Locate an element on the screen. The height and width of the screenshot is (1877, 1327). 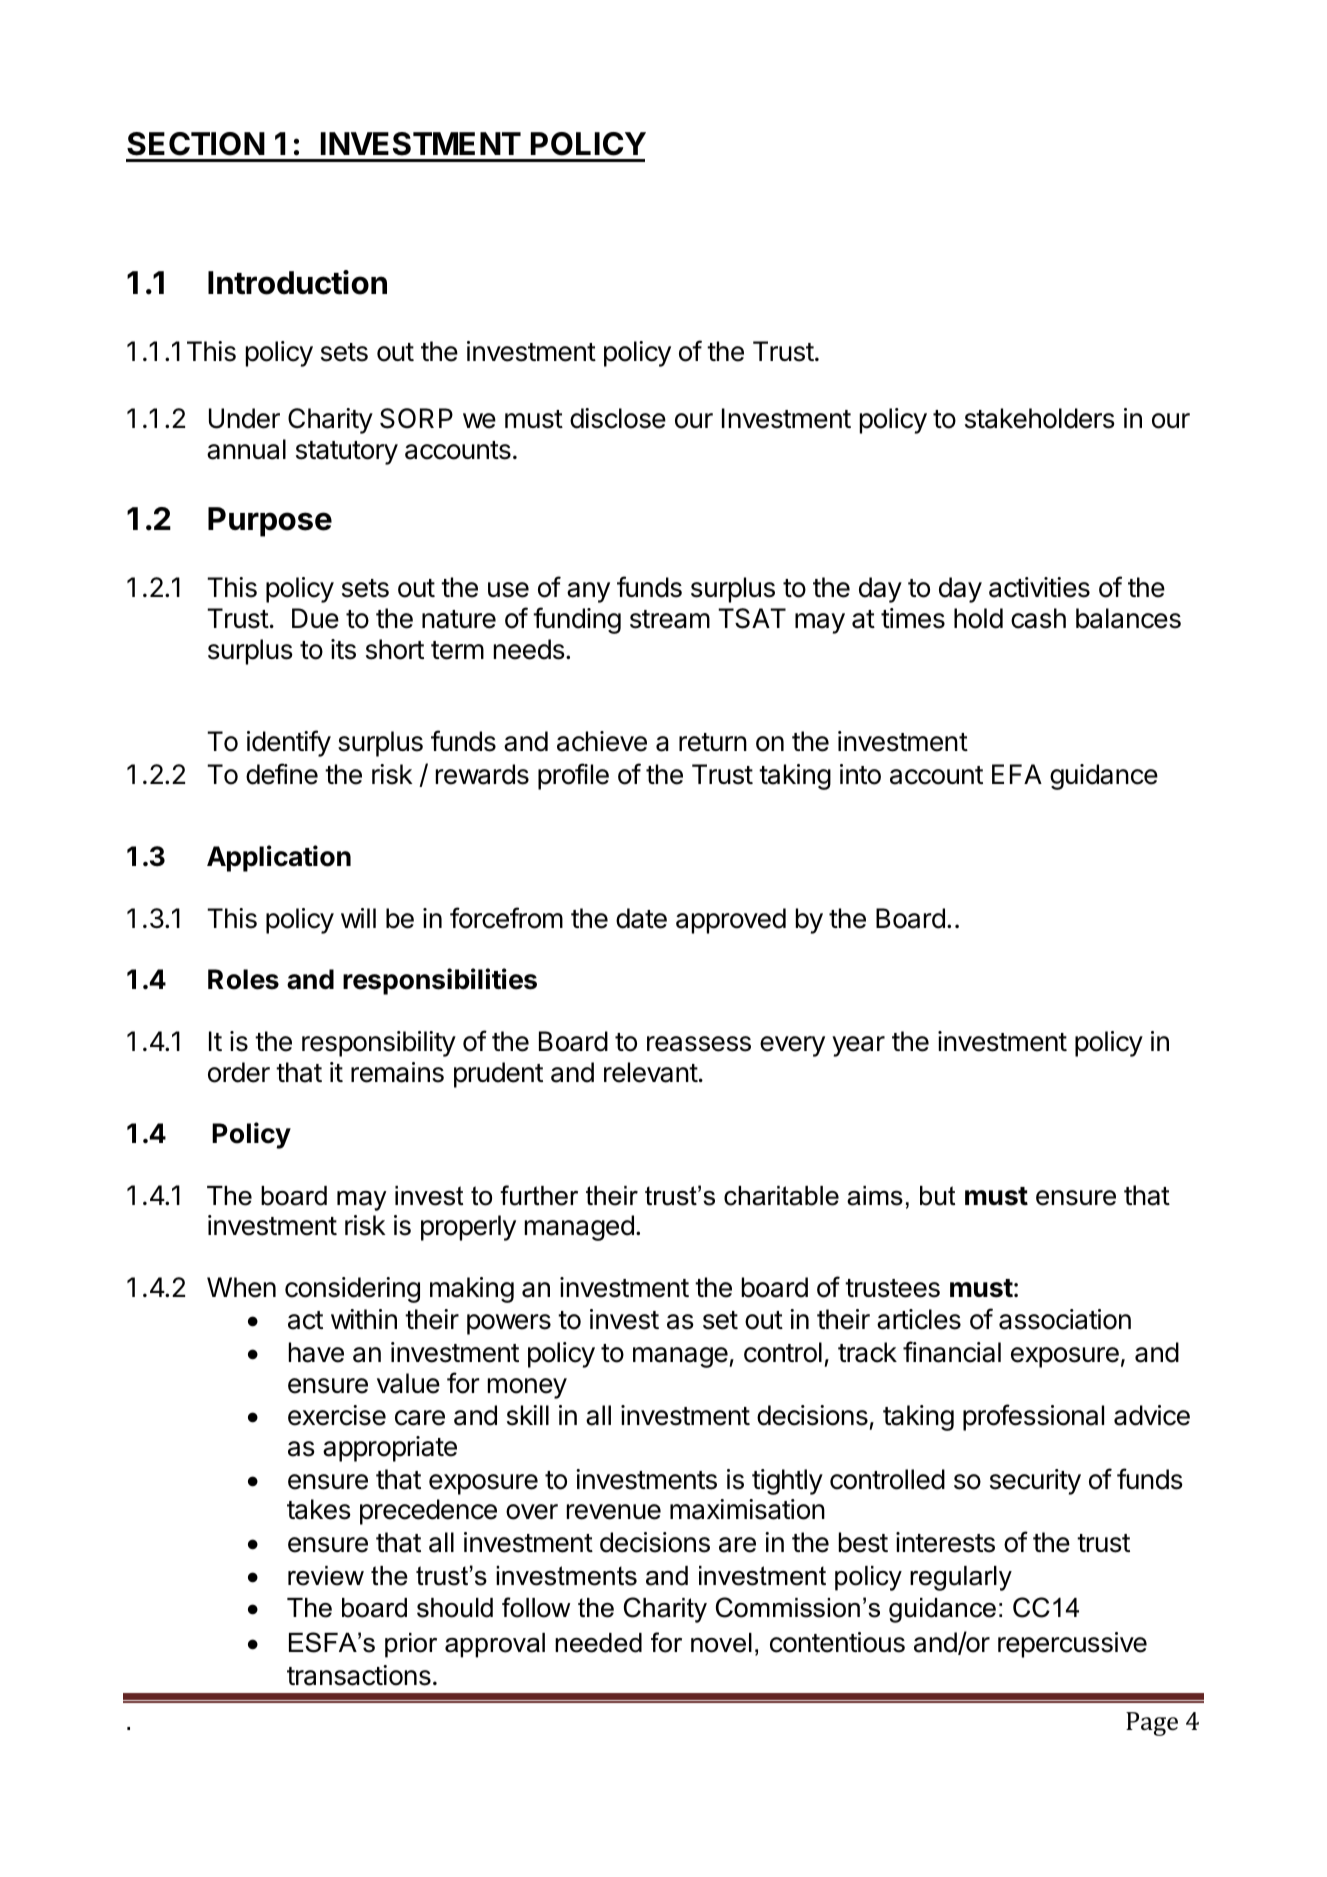
charitable is located at coordinates (781, 1196).
